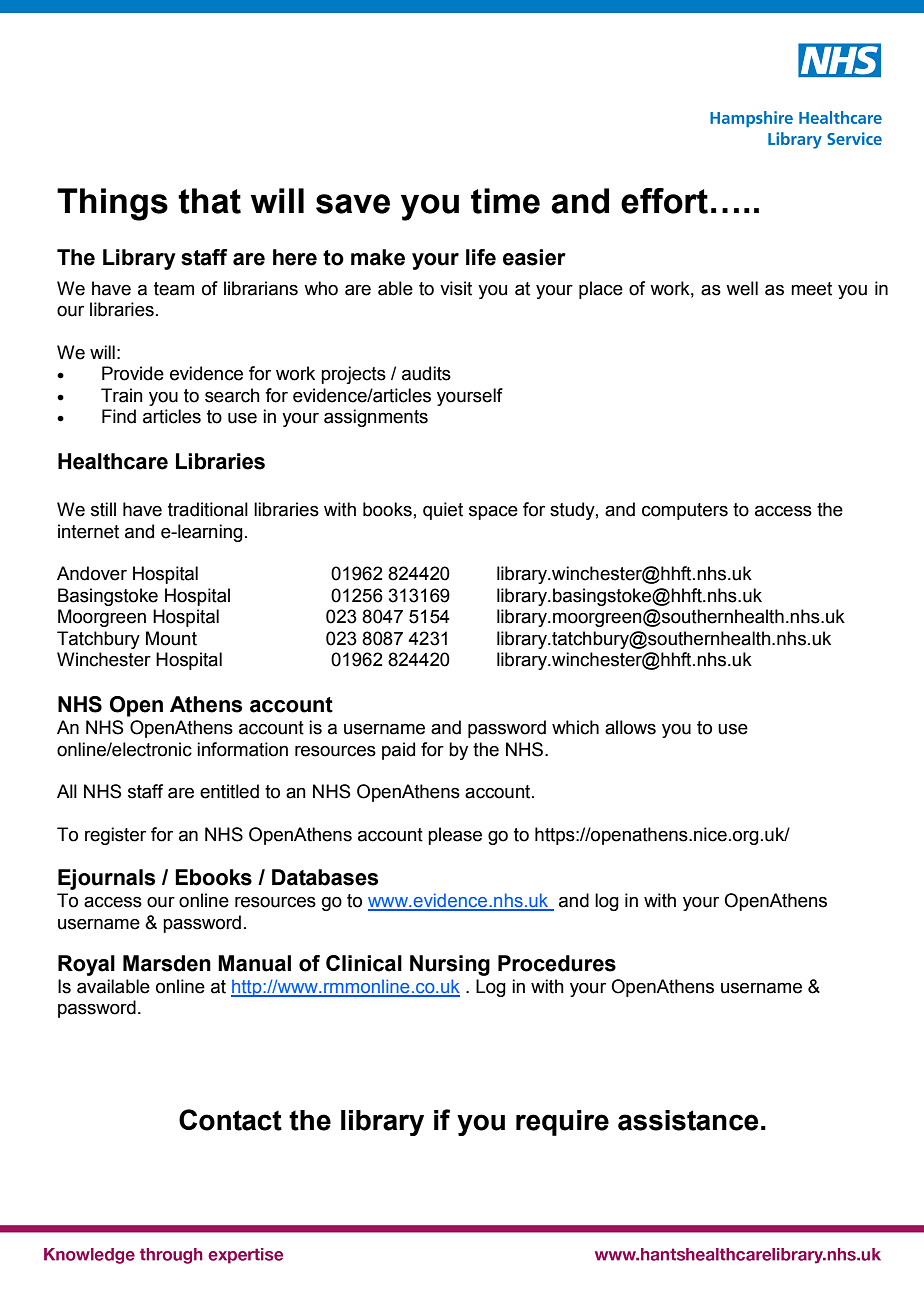 The height and width of the page is (1308, 924). Describe the element at coordinates (562, 1123) in the page. I see `require` at that location.
